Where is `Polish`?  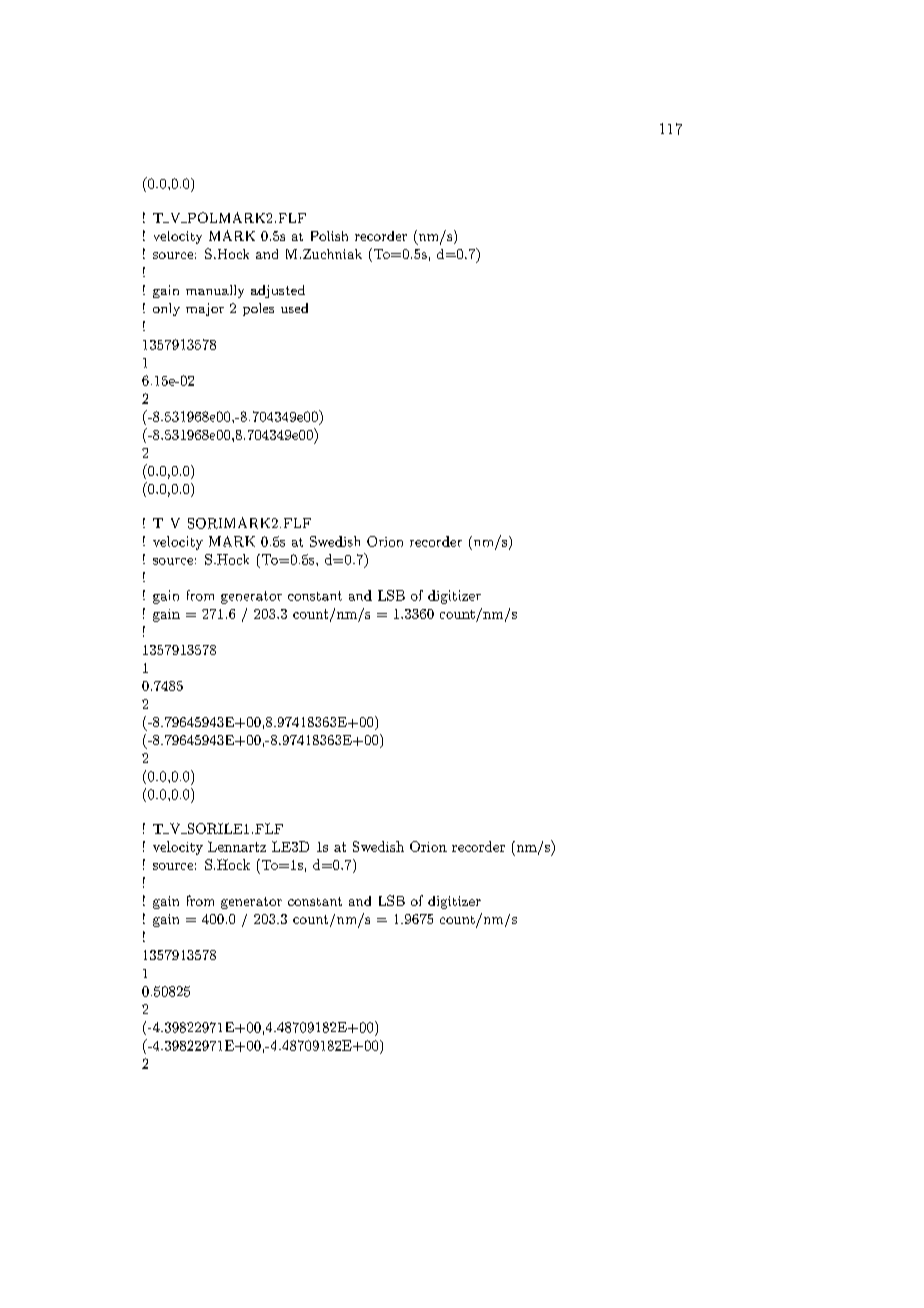
Polish is located at coordinates (329, 236).
